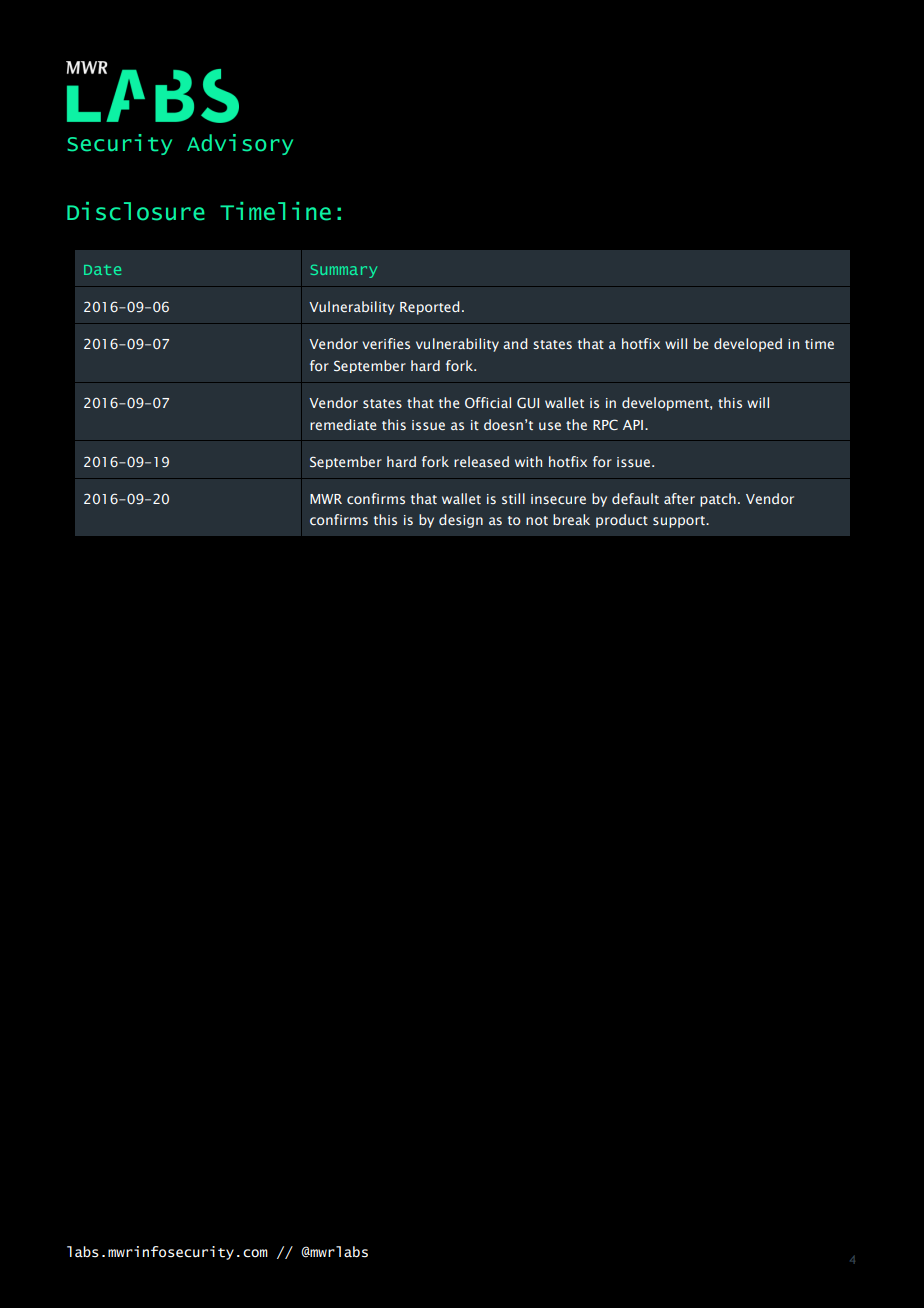  Describe the element at coordinates (343, 424) in the document. I see `remediate` at that location.
